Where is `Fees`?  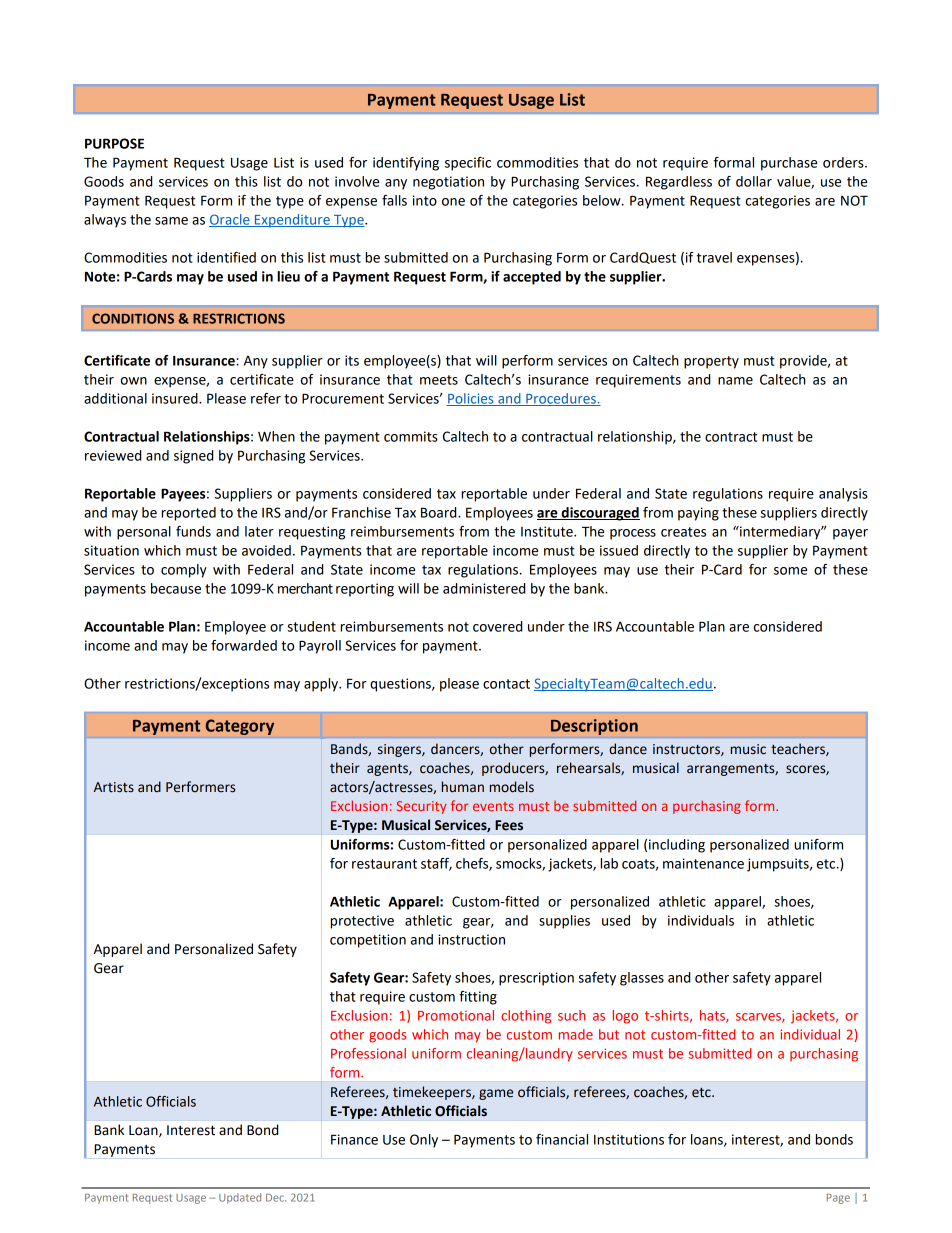
Fees is located at coordinates (509, 825).
